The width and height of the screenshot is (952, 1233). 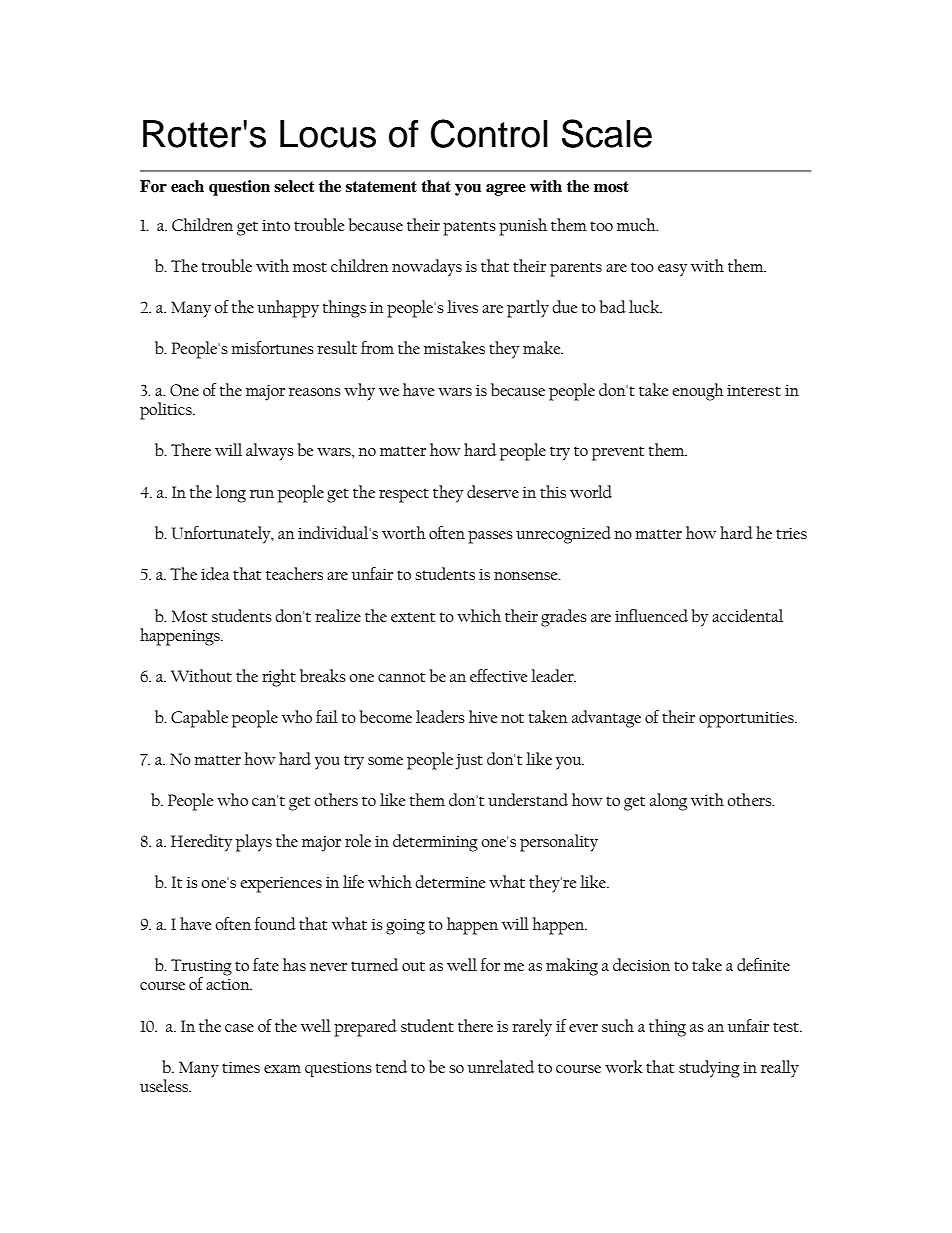 I want to click on plays, so click(x=254, y=843).
